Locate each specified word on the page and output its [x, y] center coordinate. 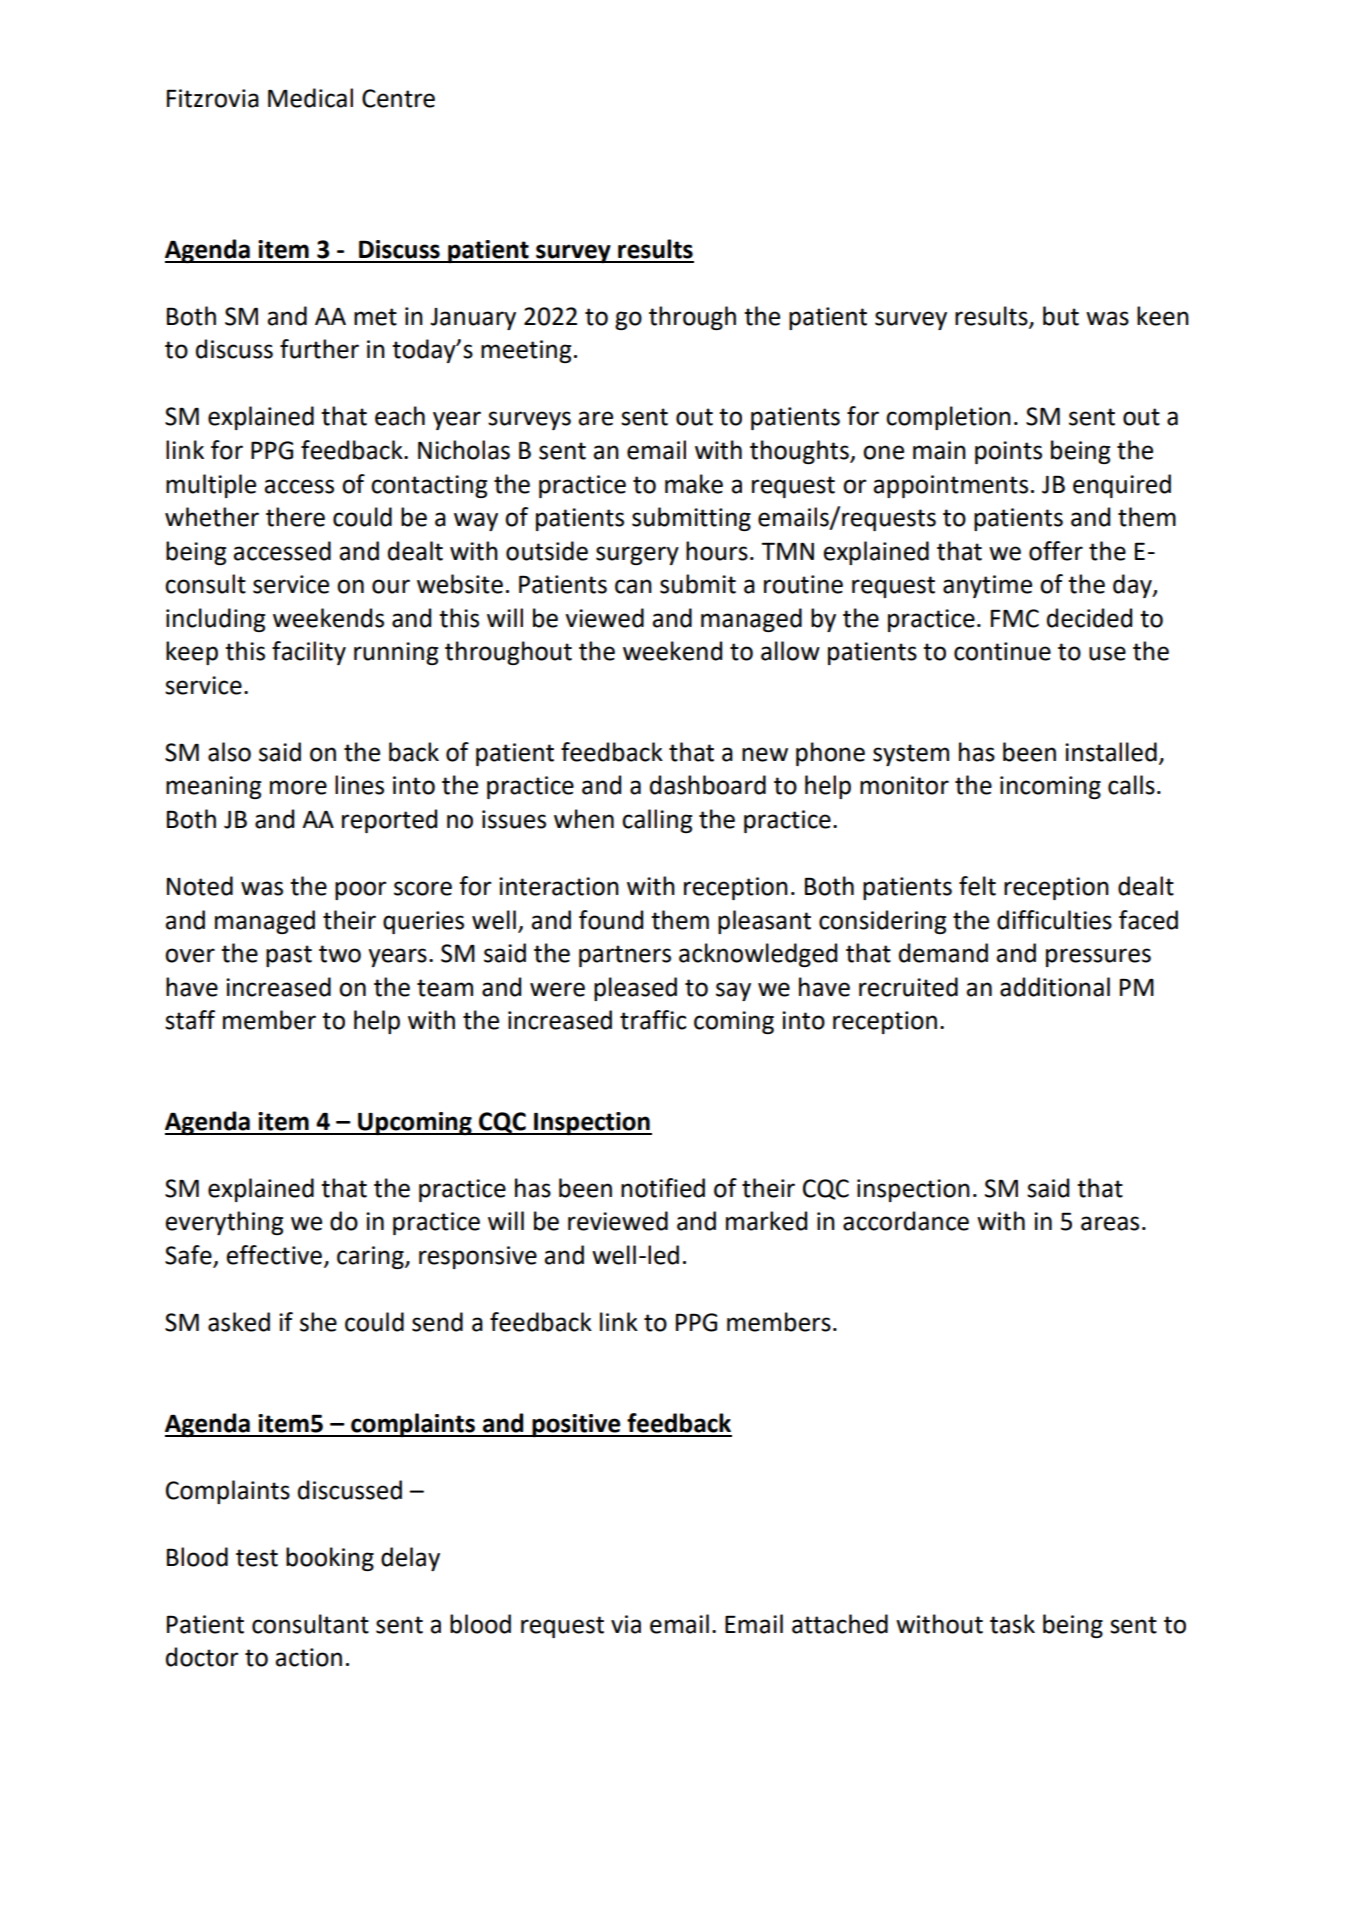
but [1061, 316]
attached [840, 1624]
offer [1056, 551]
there [295, 517]
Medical [310, 98]
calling [657, 821]
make [694, 484]
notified [663, 1188]
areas [1110, 1223]
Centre [398, 98]
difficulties [1054, 920]
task [1012, 1624]
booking [330, 1559]
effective [274, 1255]
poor [361, 890]
